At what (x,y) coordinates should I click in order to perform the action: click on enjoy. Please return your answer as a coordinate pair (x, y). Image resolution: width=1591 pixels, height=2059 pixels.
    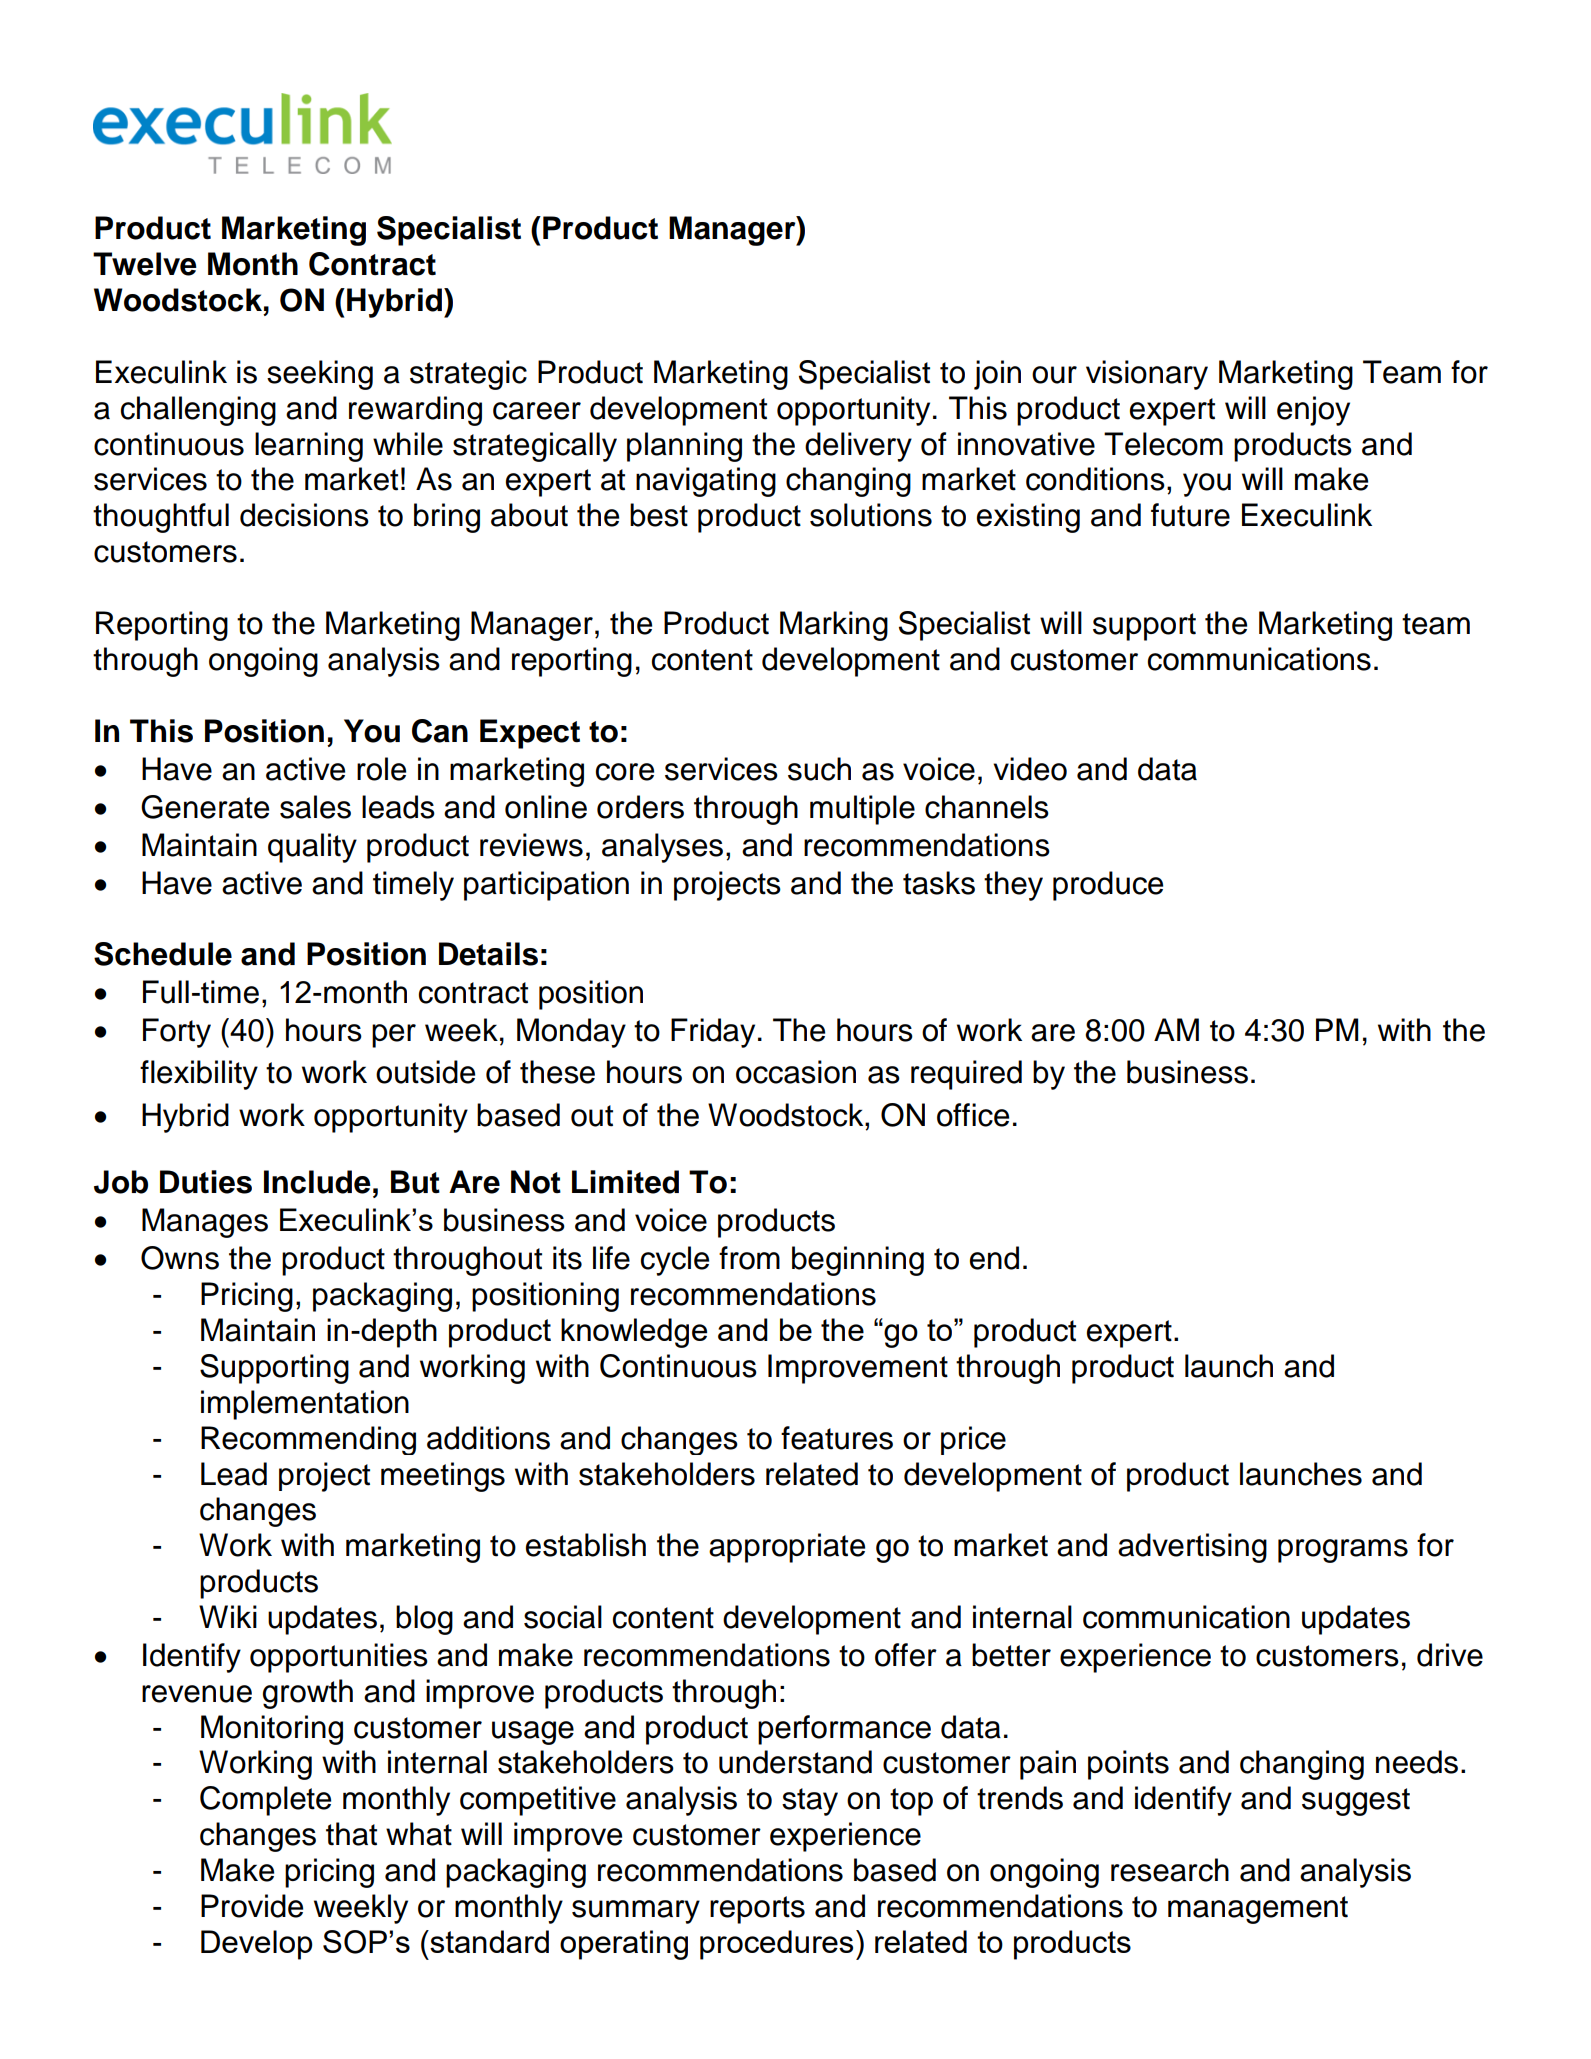
    Looking at the image, I should click on (1313, 411).
